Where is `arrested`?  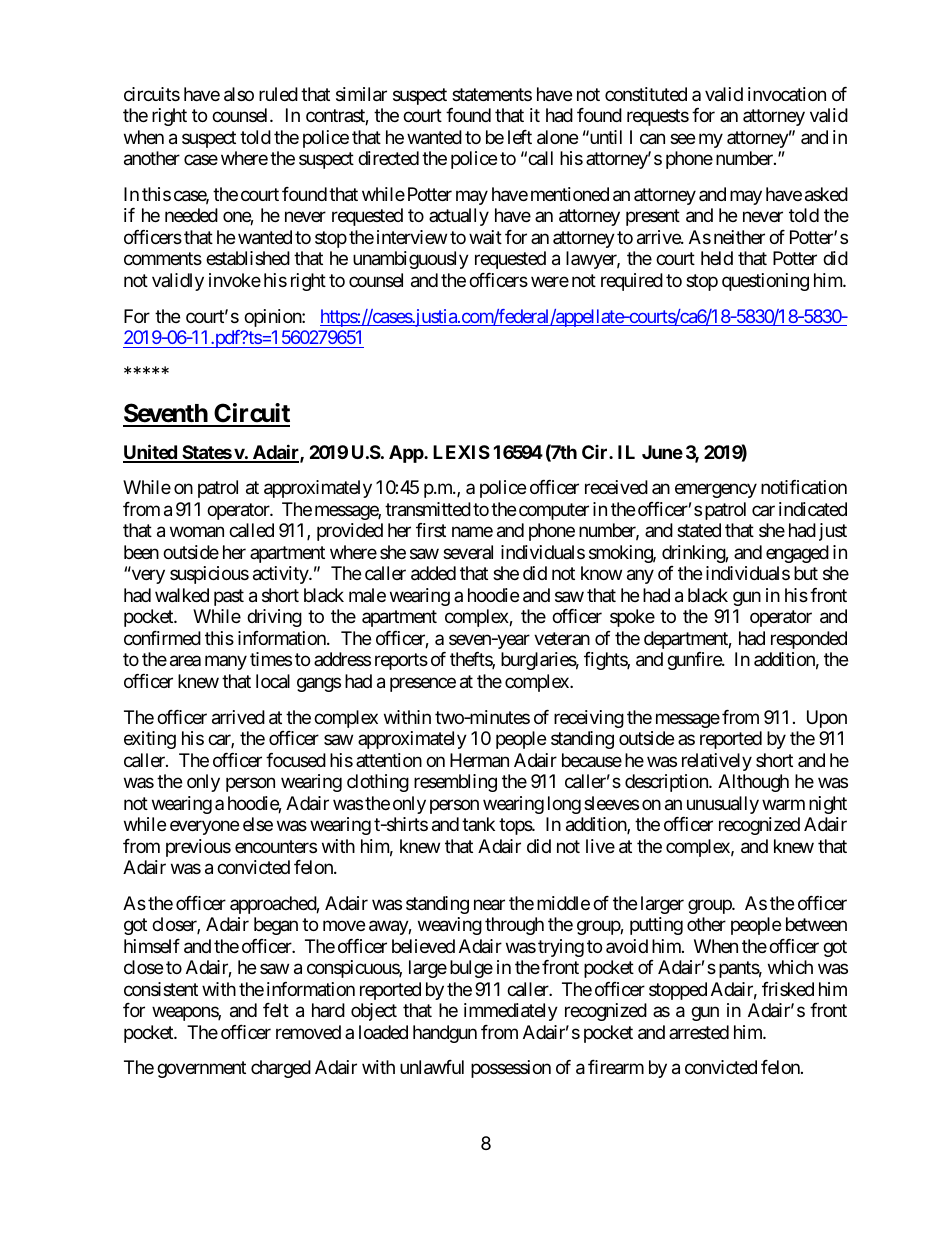 arrested is located at coordinates (699, 1032).
